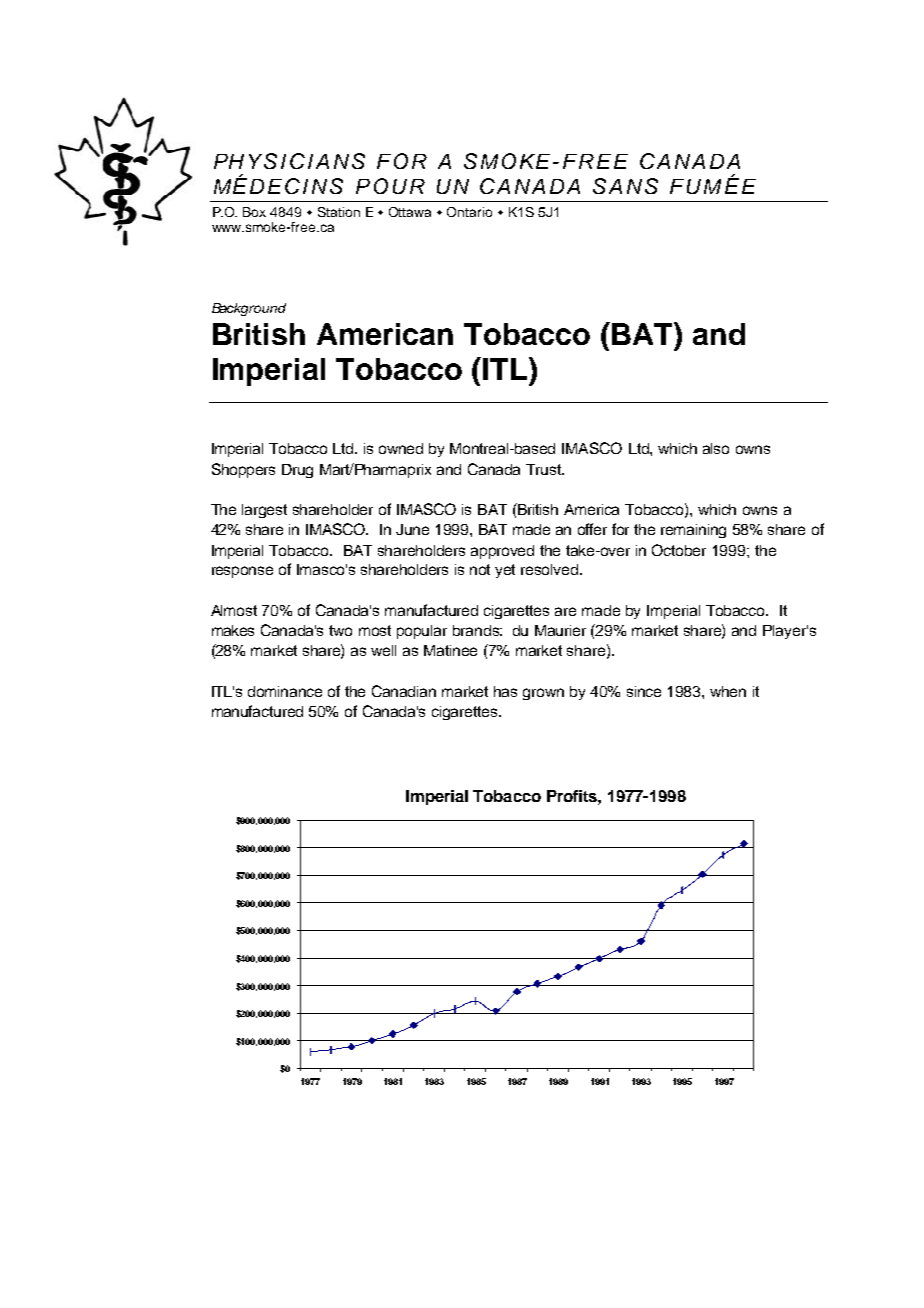  Describe the element at coordinates (289, 161) in the screenshot. I see `PHYSICIANS` at that location.
